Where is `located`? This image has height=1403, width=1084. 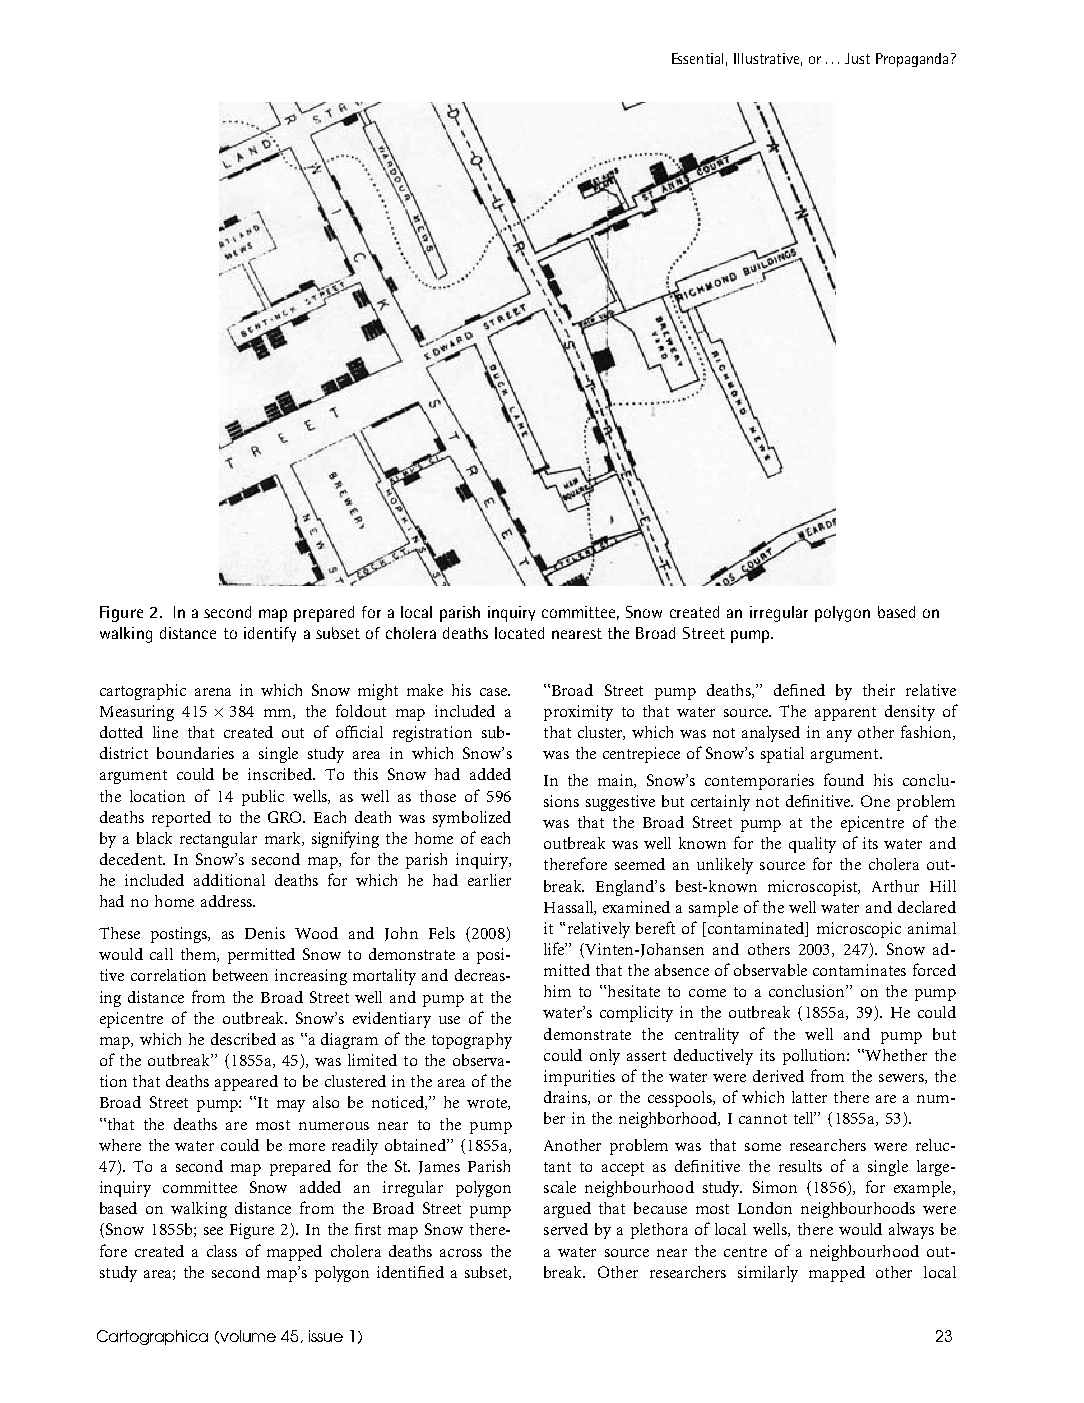 located is located at coordinates (519, 633).
